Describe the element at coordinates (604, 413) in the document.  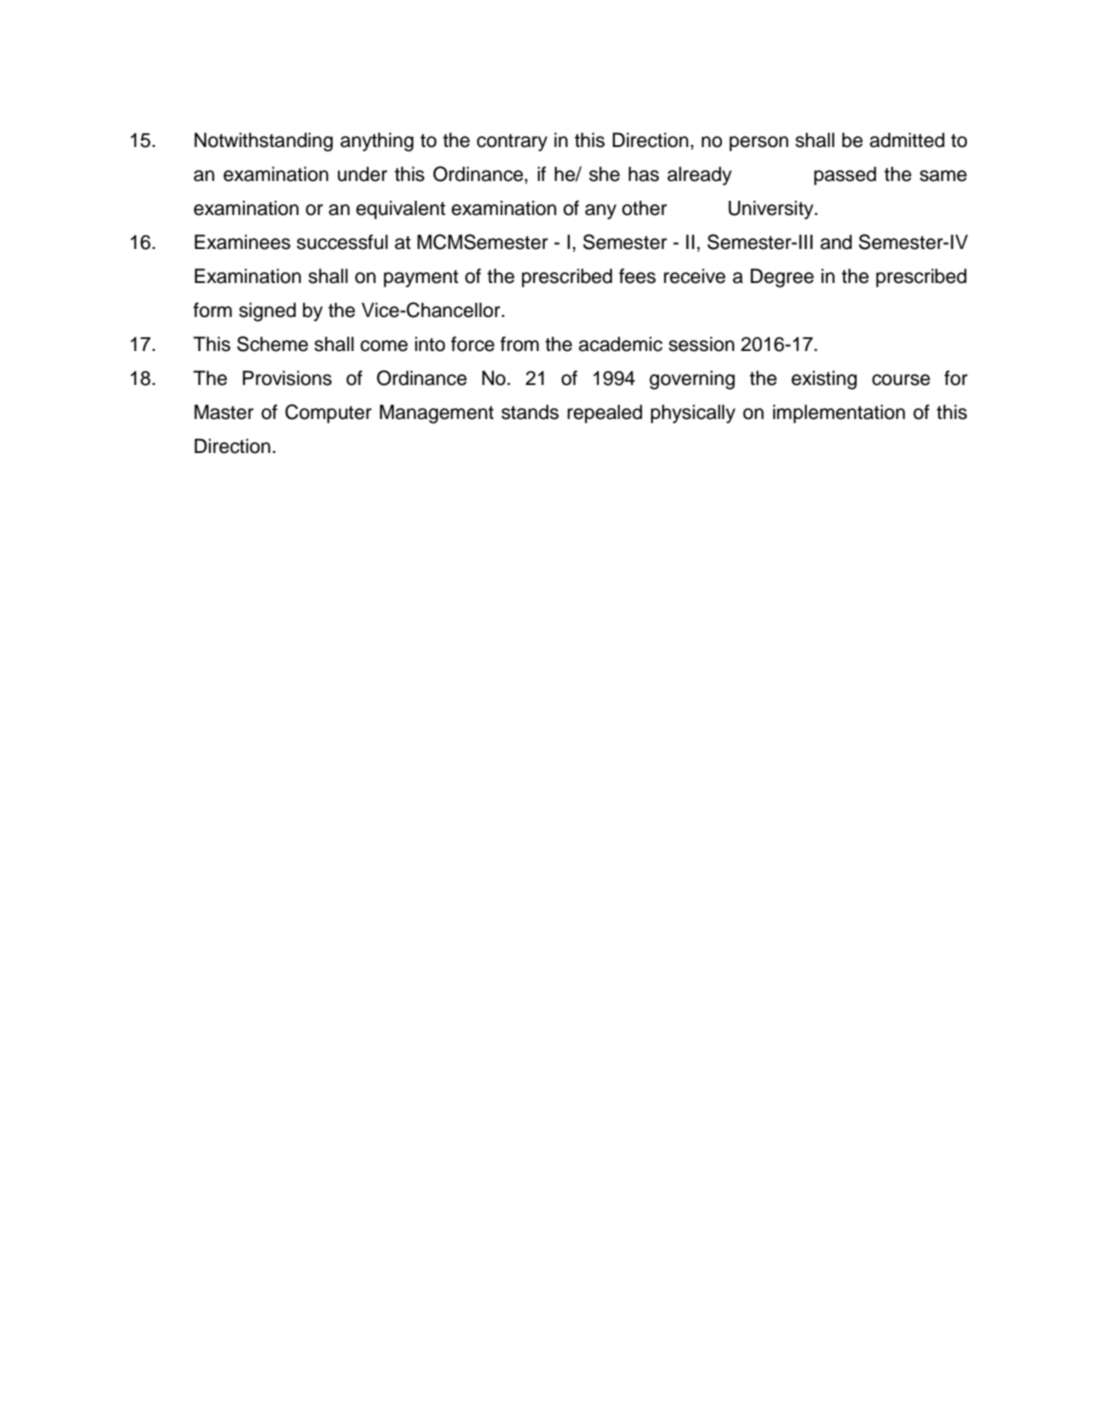
I see `repealed` at that location.
